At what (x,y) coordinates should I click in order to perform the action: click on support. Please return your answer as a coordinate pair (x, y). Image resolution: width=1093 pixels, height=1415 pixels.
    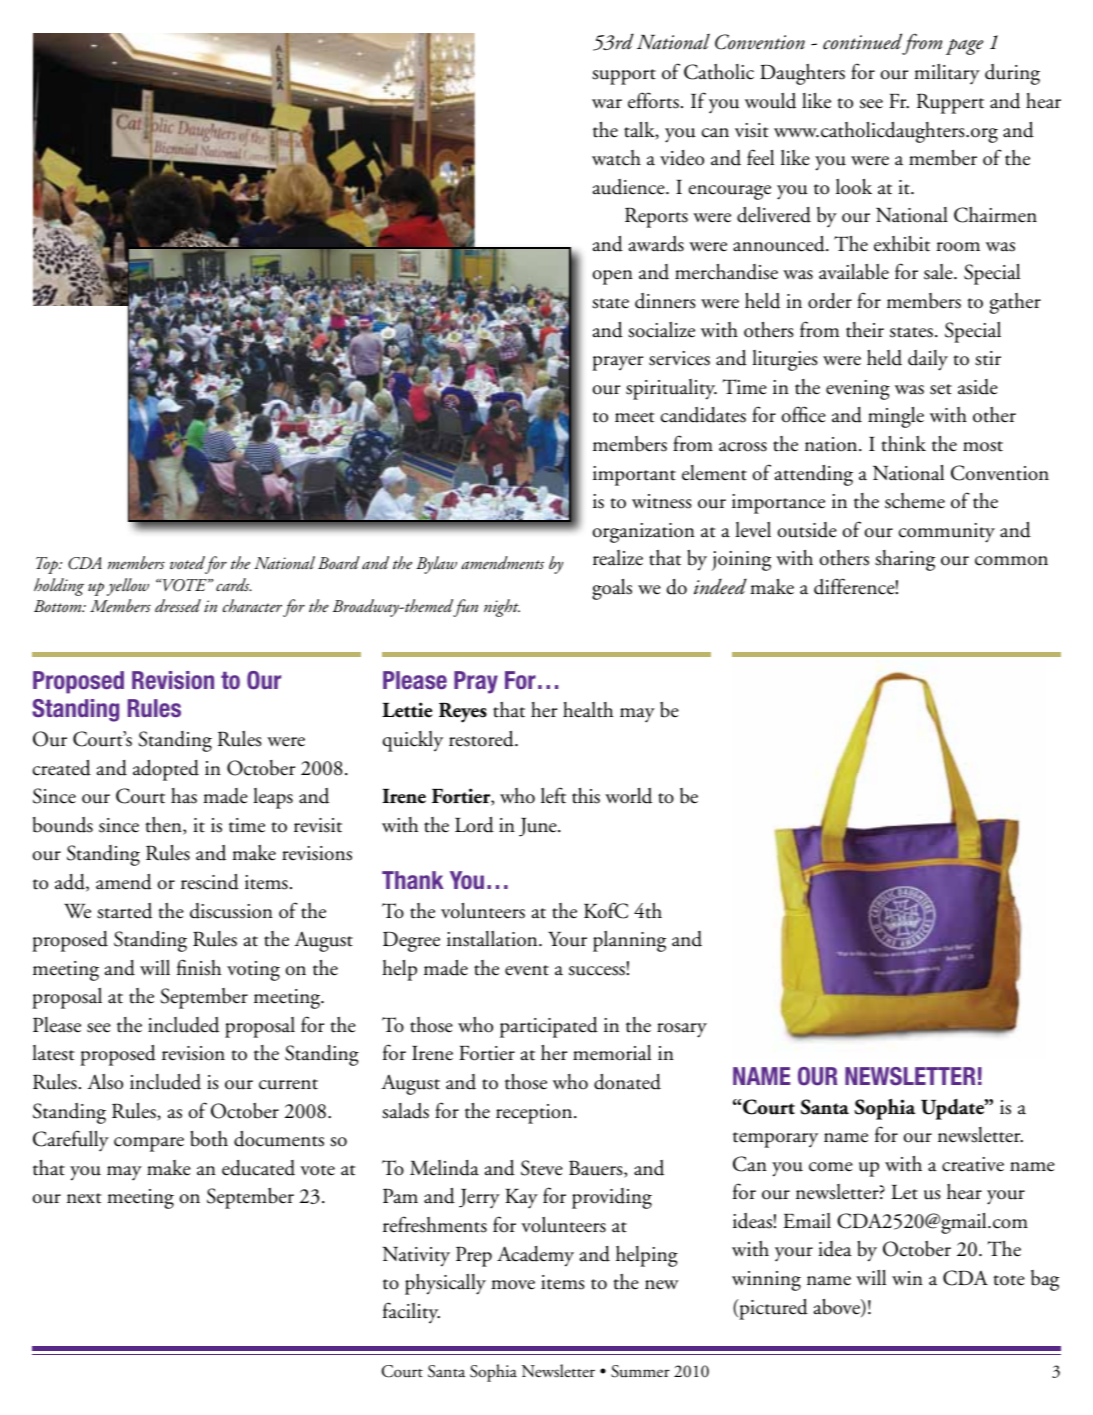
    Looking at the image, I should click on (624, 77).
